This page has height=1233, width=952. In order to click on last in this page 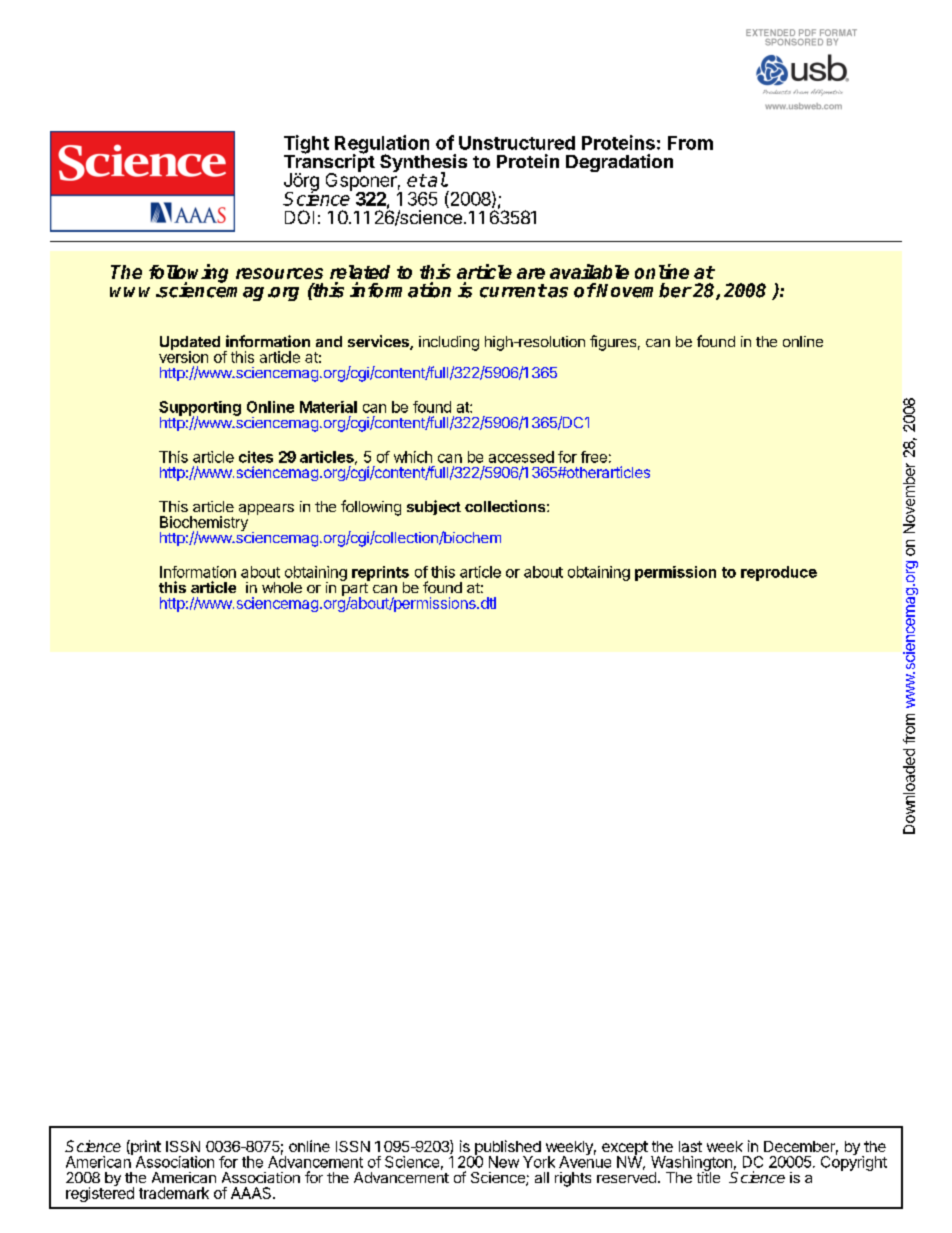, I will do `click(690, 1146)`.
